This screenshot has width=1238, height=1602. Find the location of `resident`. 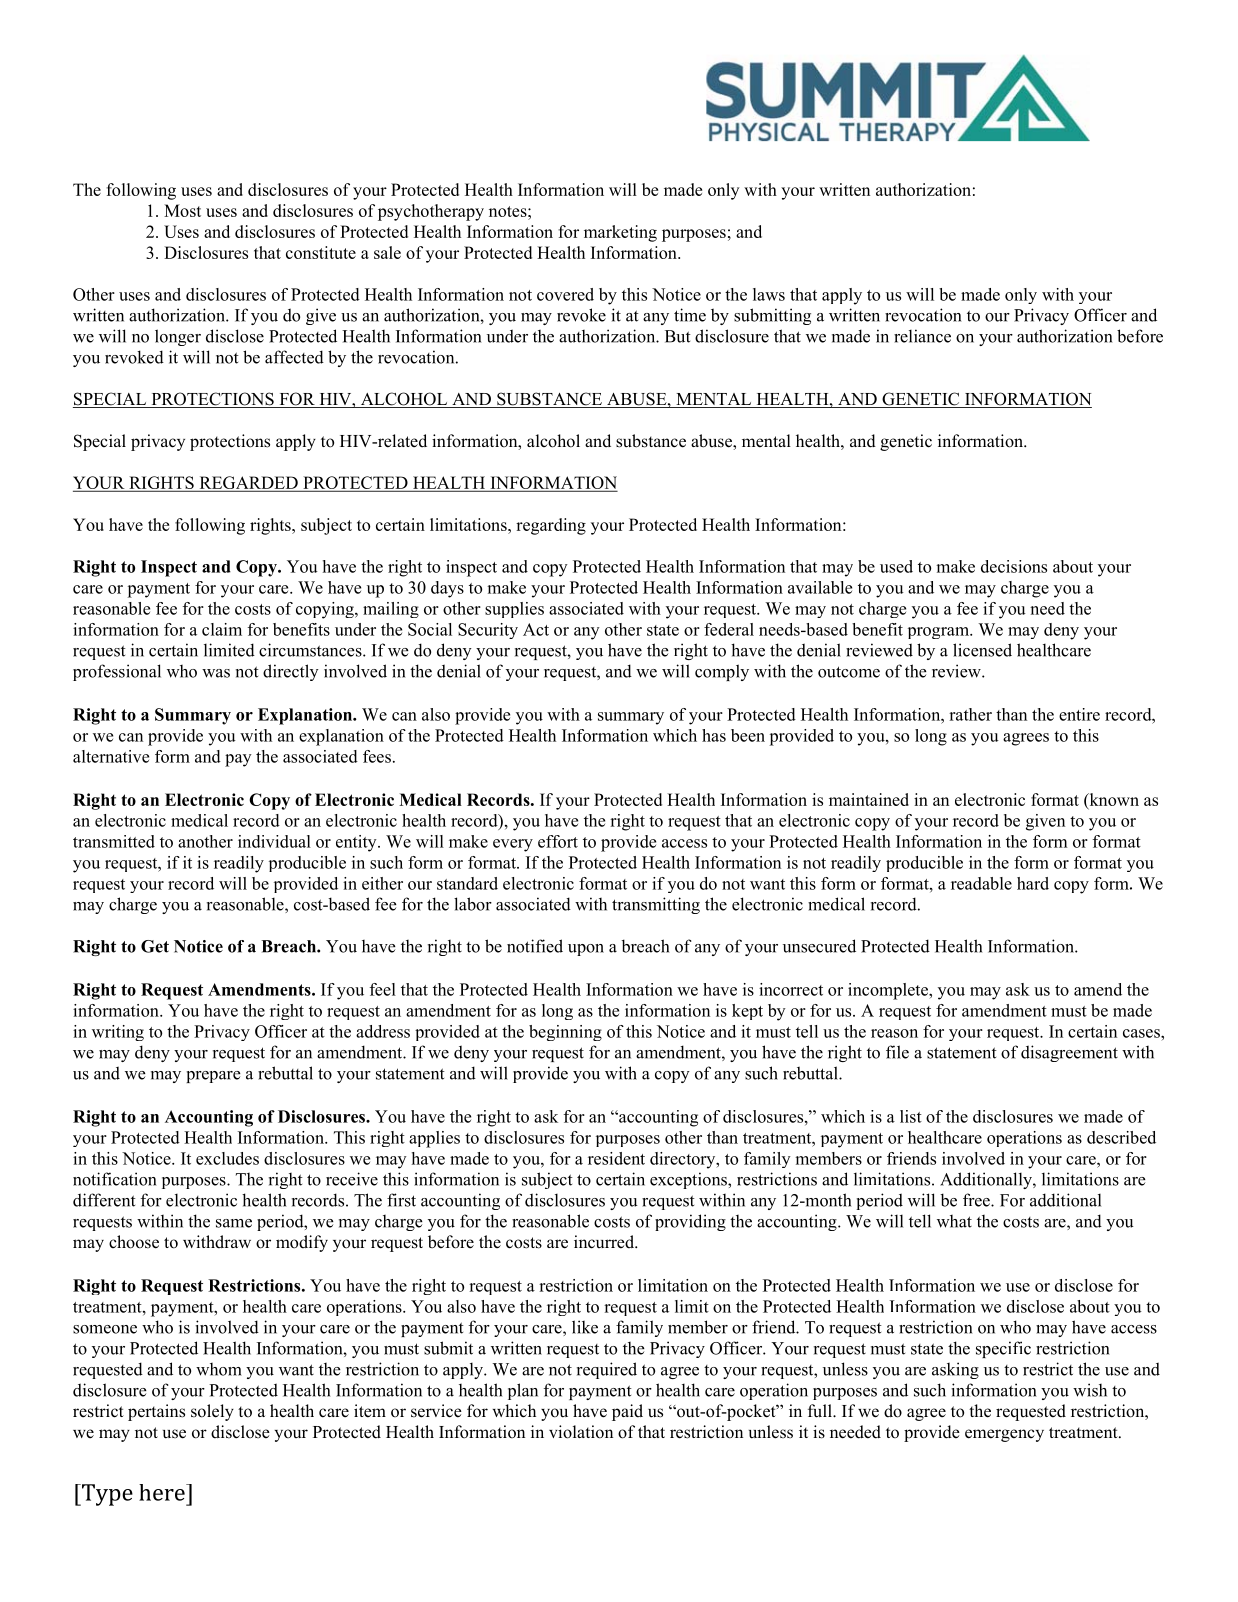

resident is located at coordinates (616, 1158).
